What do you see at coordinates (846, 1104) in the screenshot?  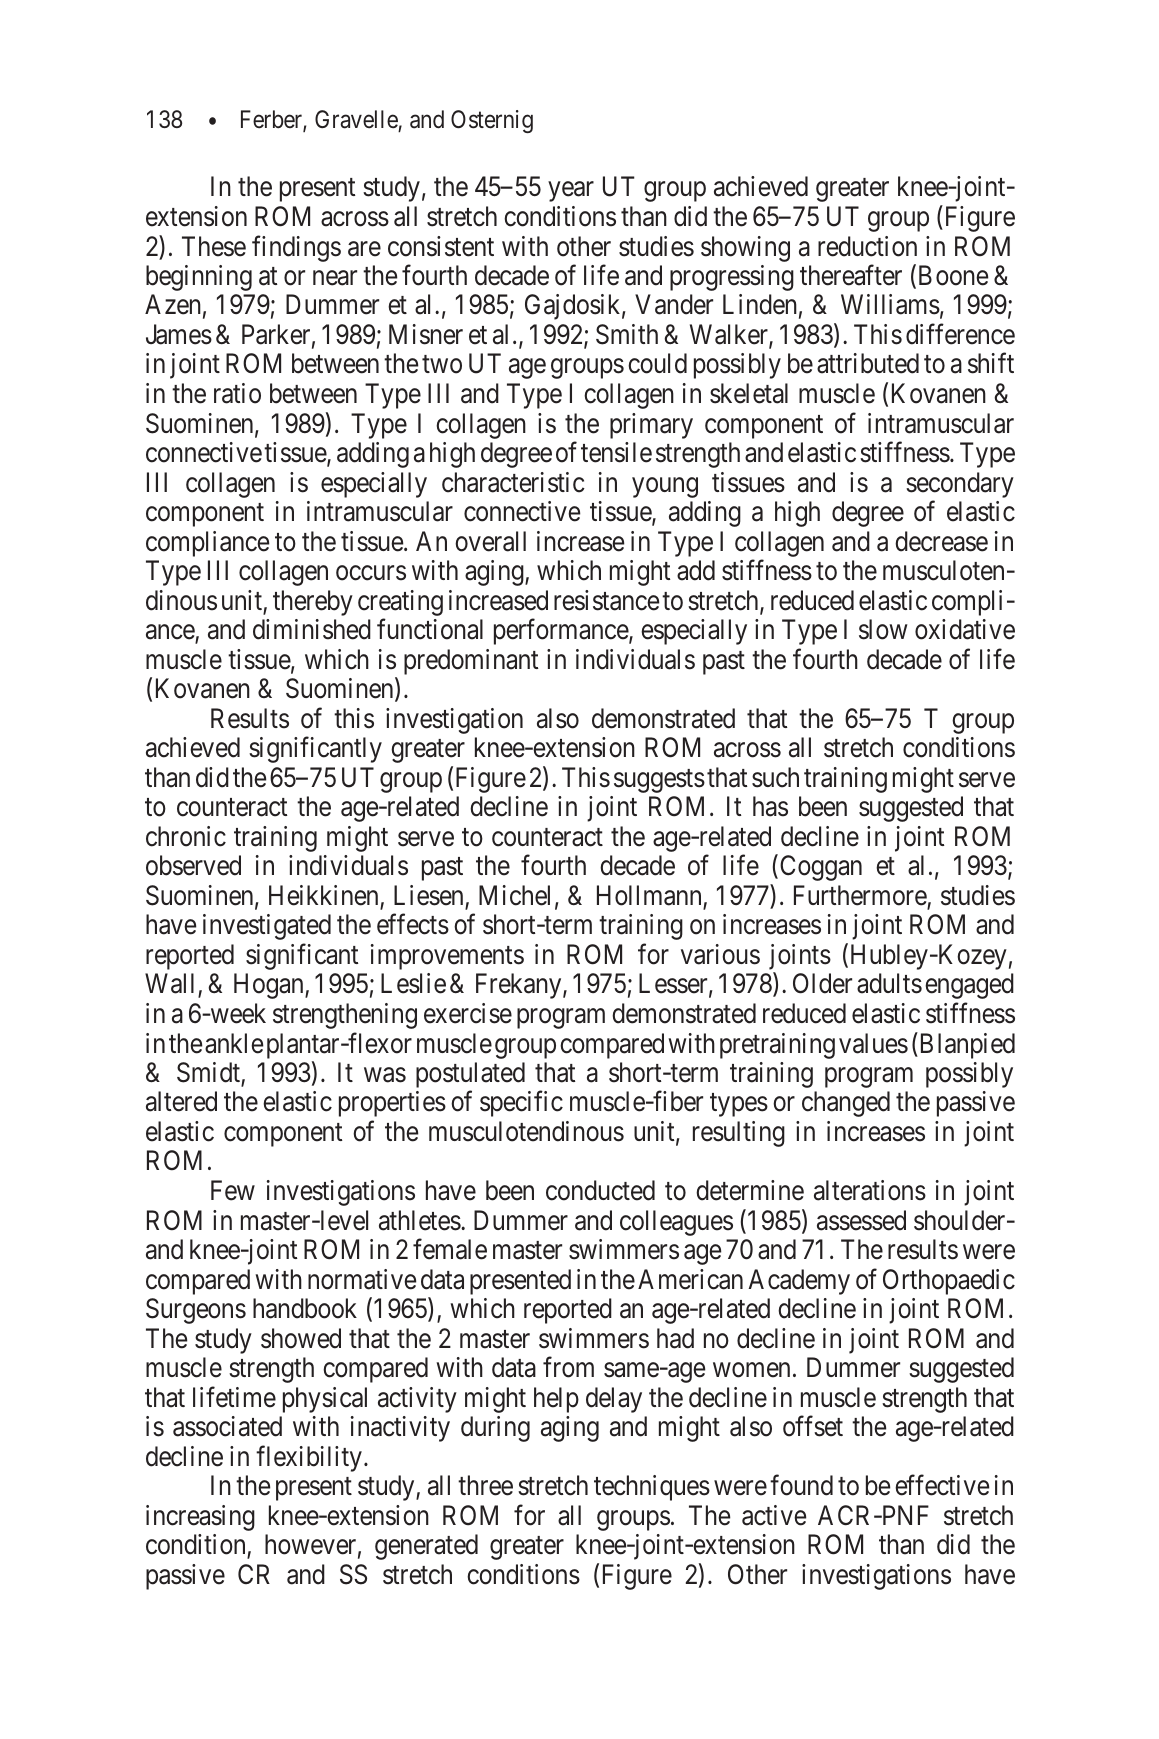 I see `changed` at bounding box center [846, 1104].
